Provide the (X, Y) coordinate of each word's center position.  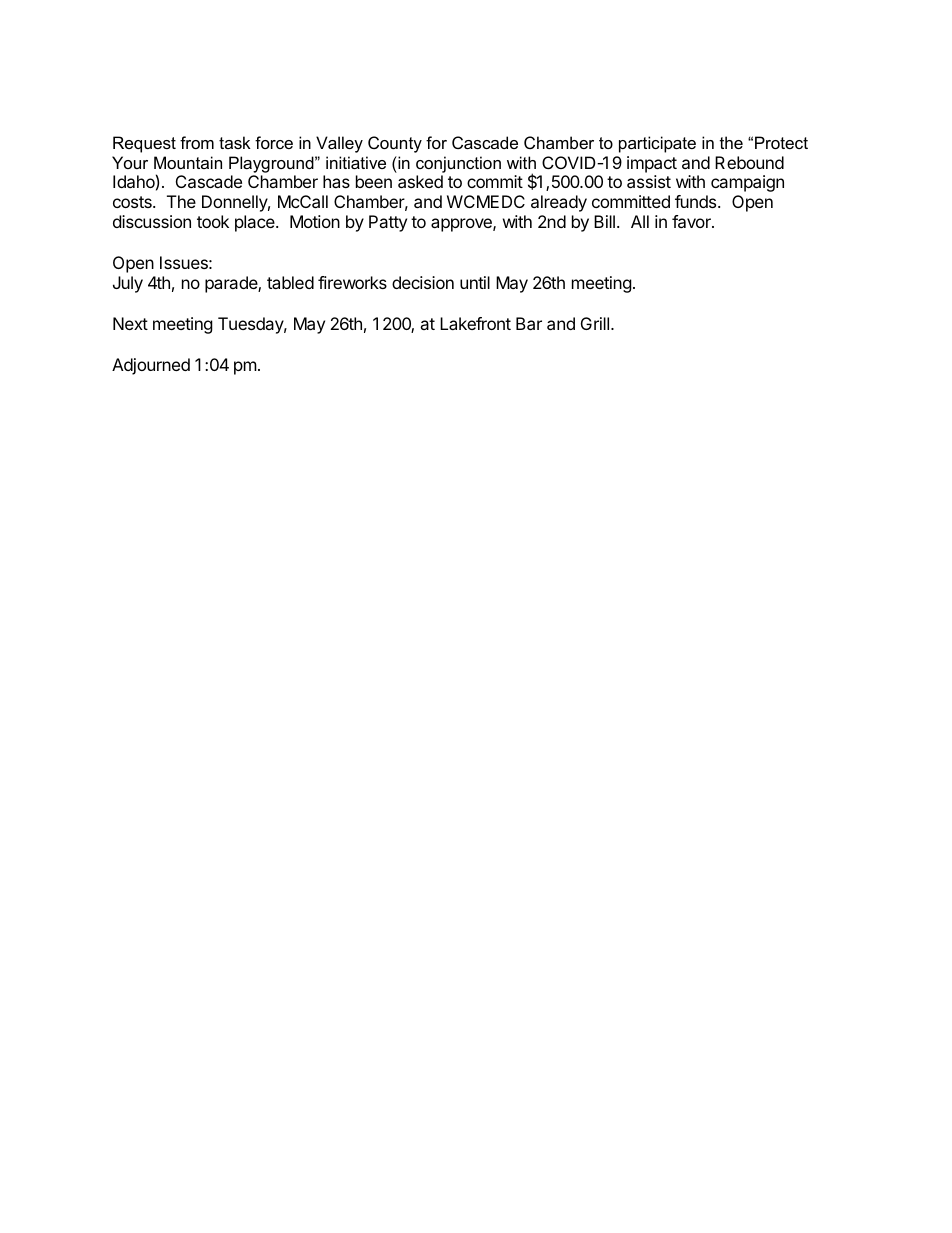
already (559, 203)
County (395, 144)
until (475, 282)
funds (697, 201)
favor (692, 221)
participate (657, 144)
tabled (290, 282)
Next (130, 323)
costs (133, 202)
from (197, 142)
